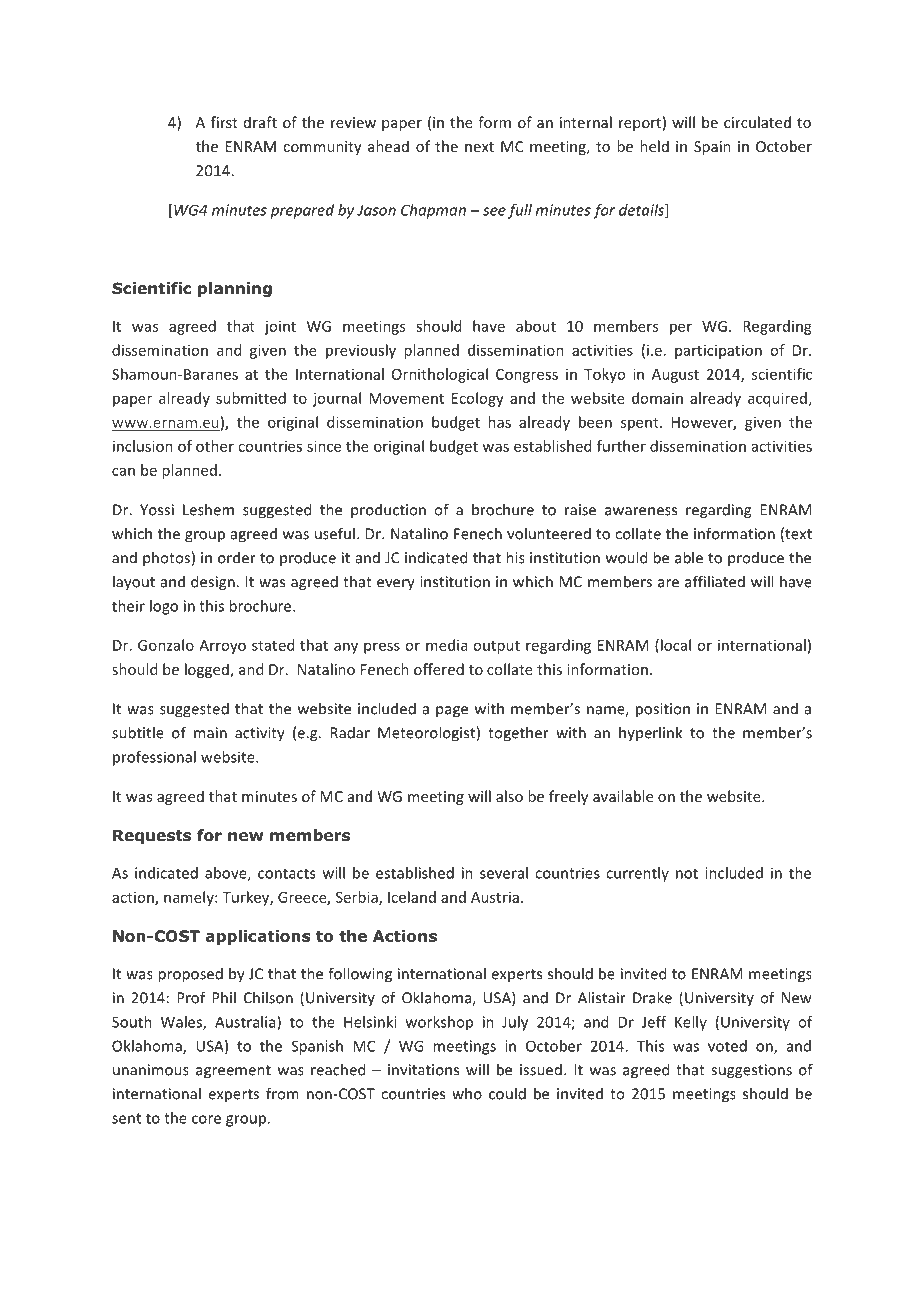 This screenshot has width=924, height=1308. I want to click on Spain, so click(712, 148).
